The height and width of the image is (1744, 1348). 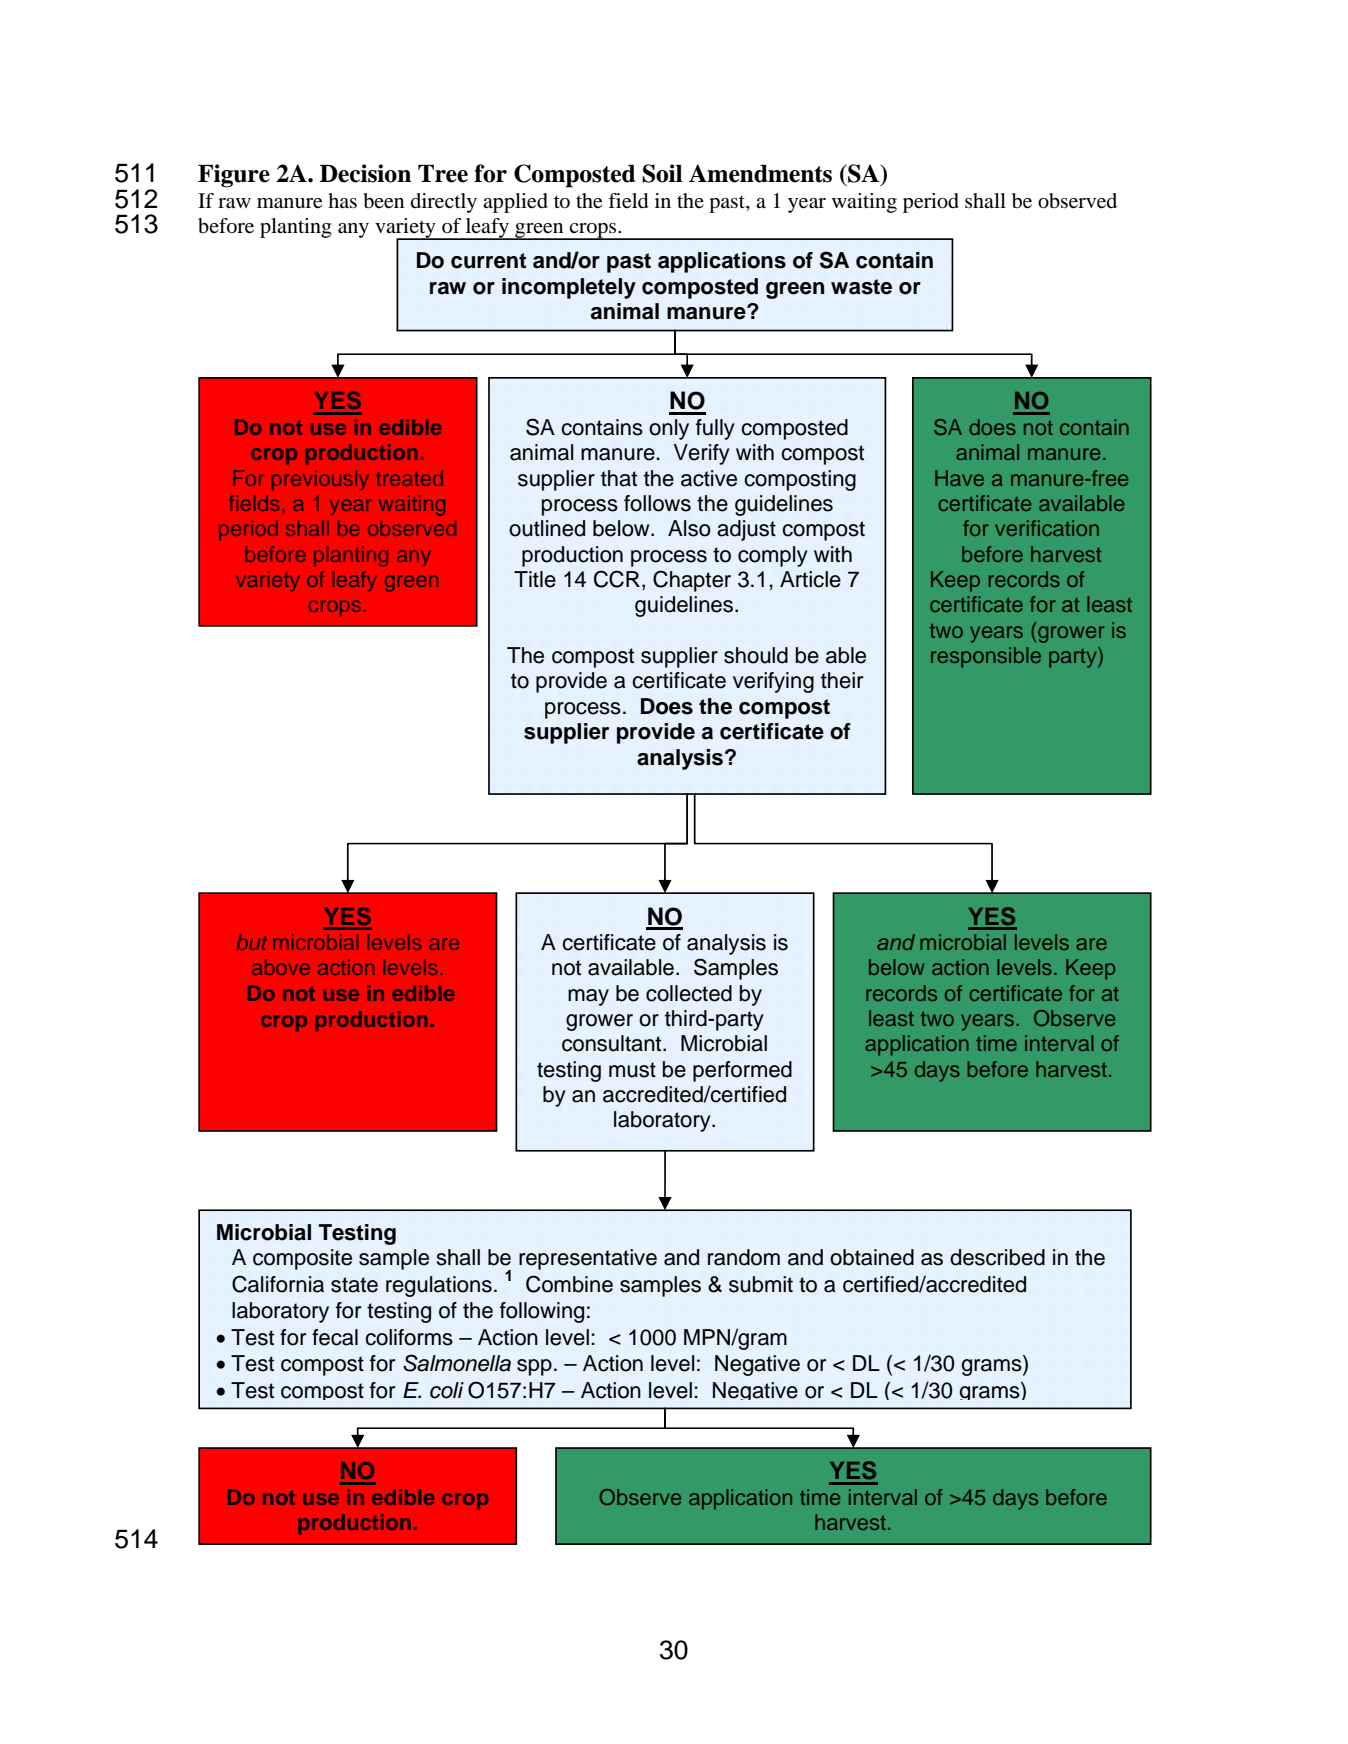 What do you see at coordinates (335, 1337) in the image?
I see `fecal` at bounding box center [335, 1337].
